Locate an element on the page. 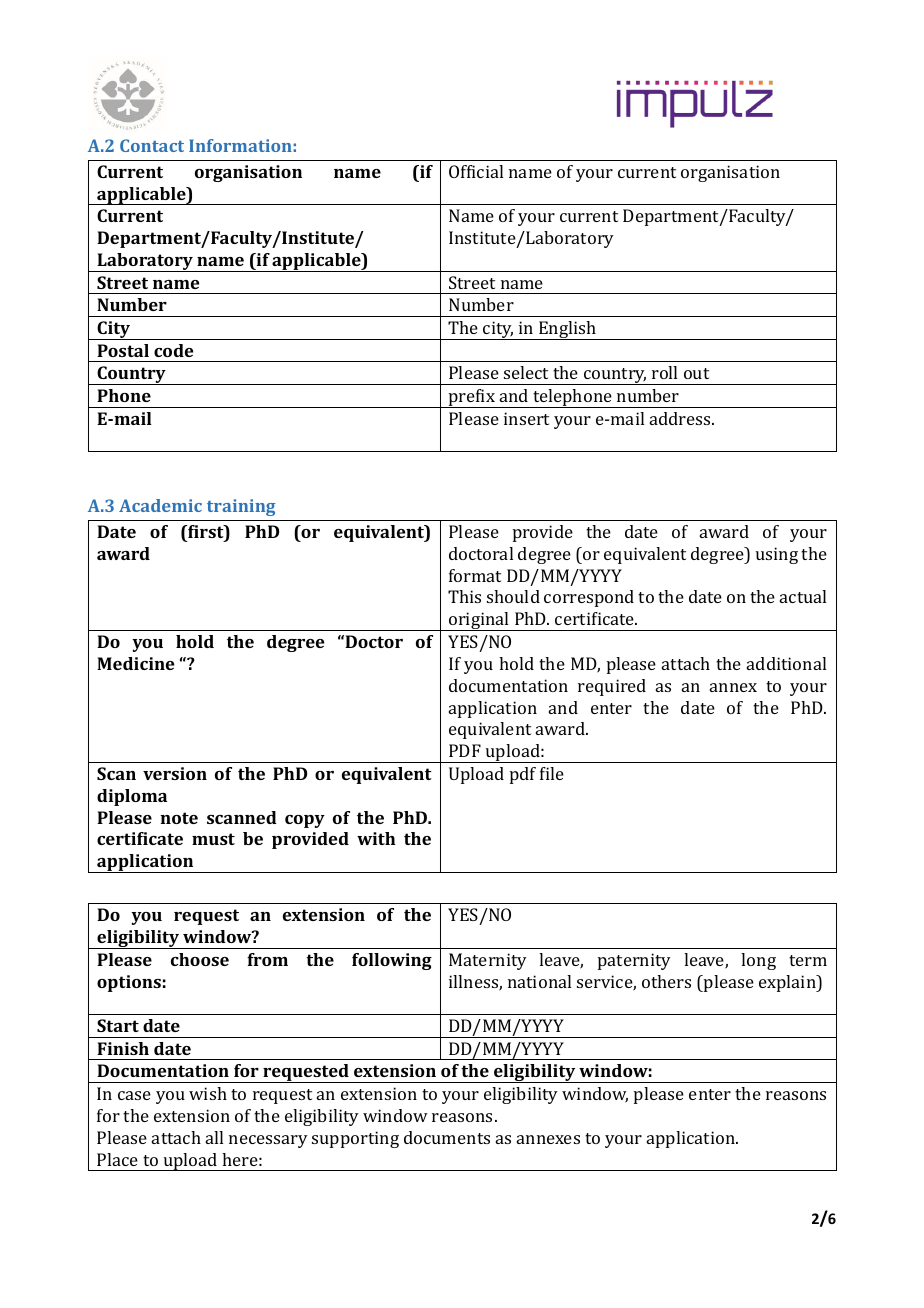 The height and width of the image is (1308, 924). documents is located at coordinates (447, 1137).
